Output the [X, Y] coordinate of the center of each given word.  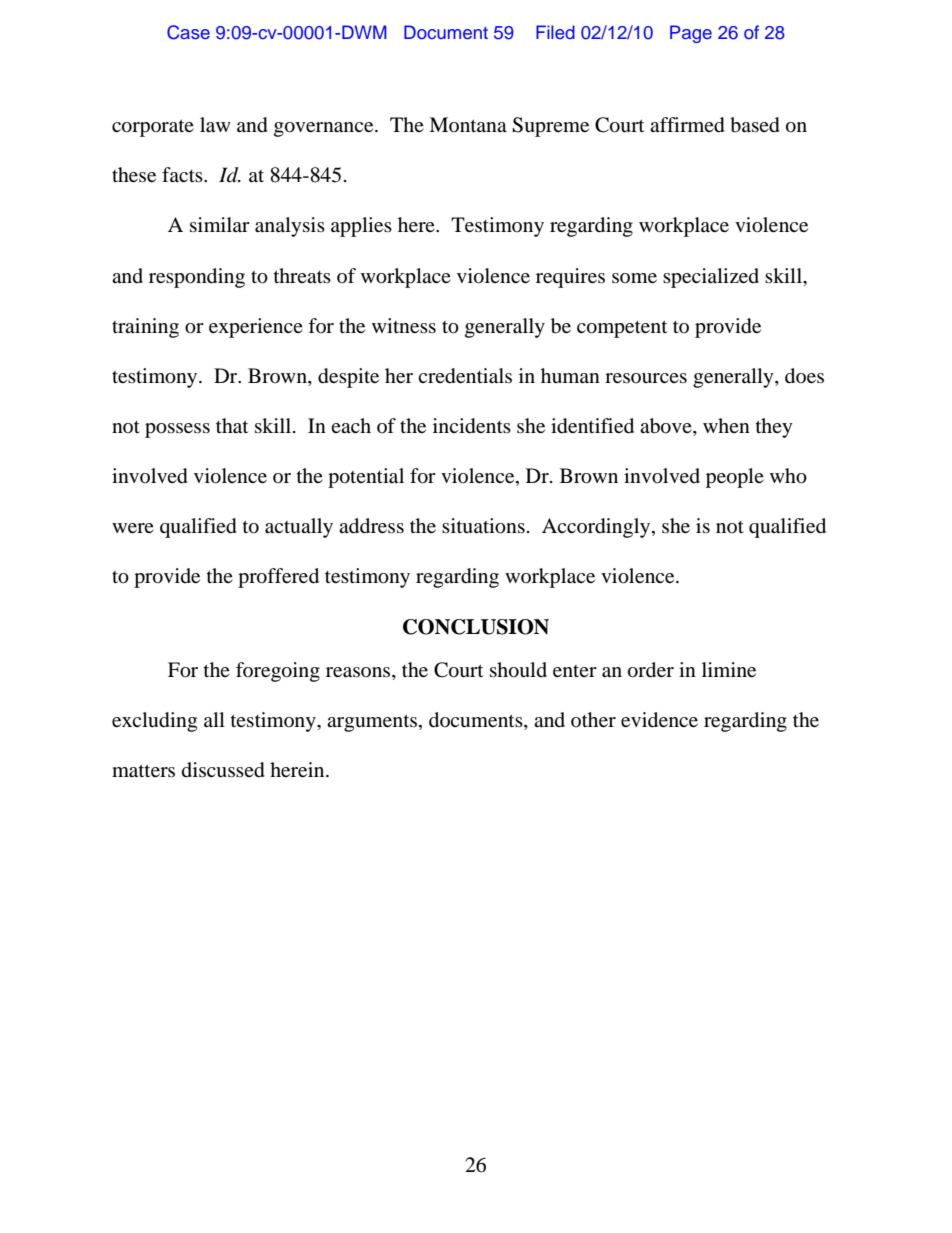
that [232, 425]
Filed [555, 32]
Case [188, 32]
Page [691, 34]
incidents [472, 426]
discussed [223, 770]
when [726, 425]
